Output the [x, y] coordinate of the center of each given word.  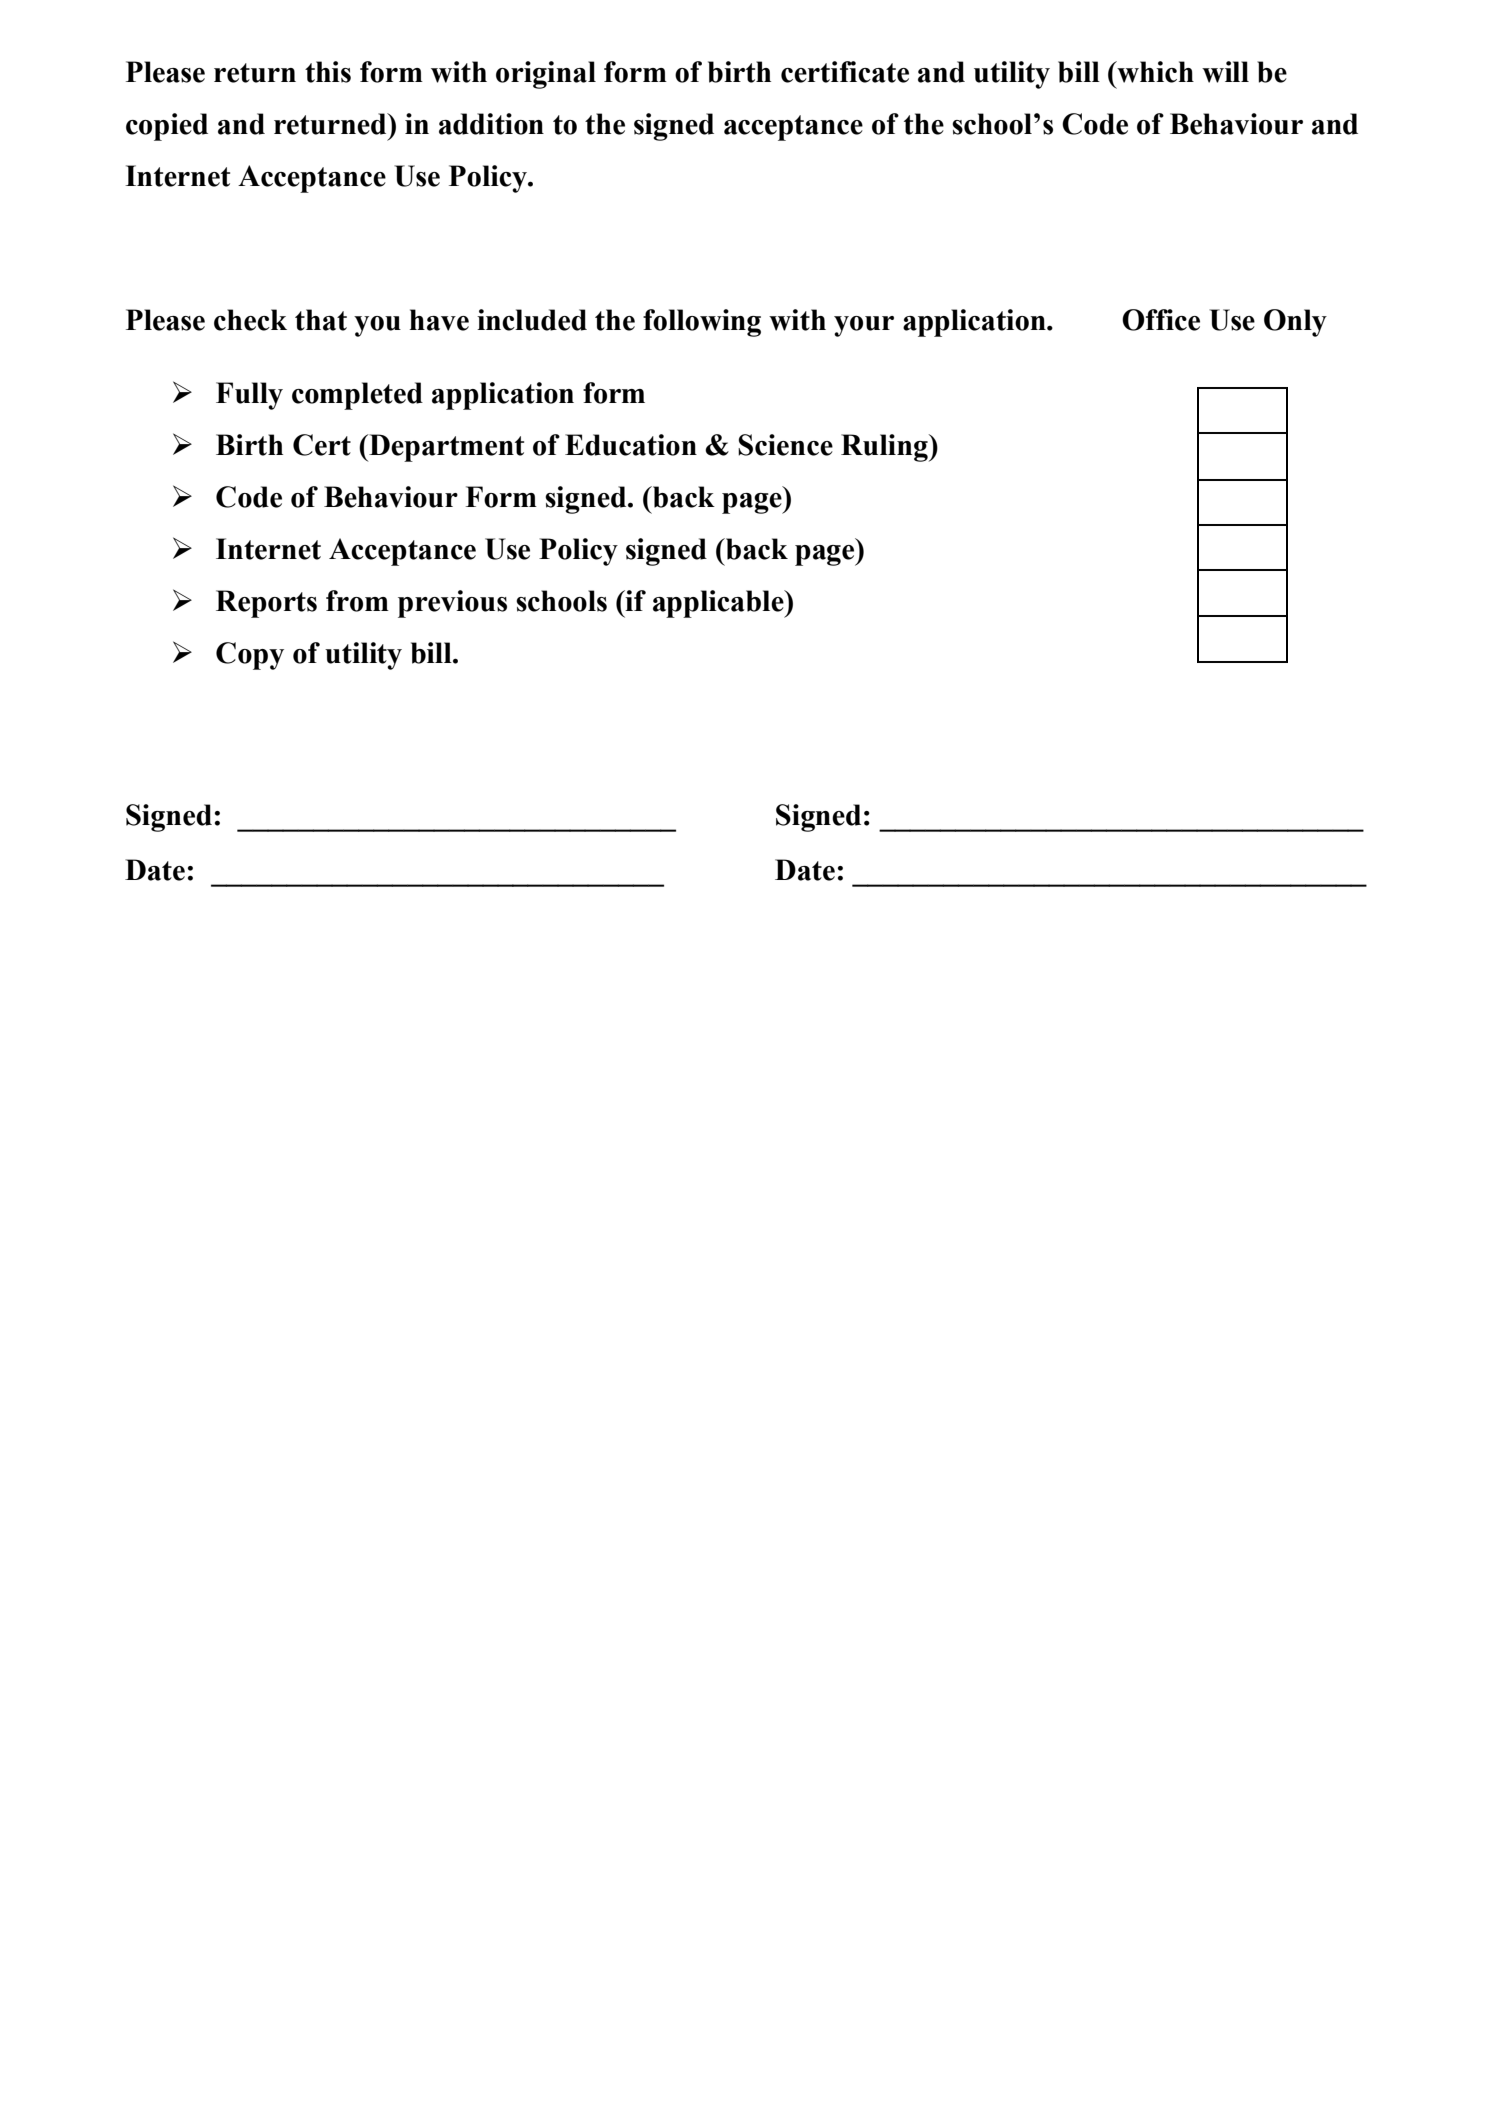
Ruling [885, 448]
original [546, 75]
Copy [250, 656]
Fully [249, 396]
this [328, 72]
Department [445, 448]
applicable [719, 604]
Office [1161, 320]
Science [785, 445]
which [1154, 72]
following [702, 323]
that [321, 320]
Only [1295, 323]
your [864, 326]
